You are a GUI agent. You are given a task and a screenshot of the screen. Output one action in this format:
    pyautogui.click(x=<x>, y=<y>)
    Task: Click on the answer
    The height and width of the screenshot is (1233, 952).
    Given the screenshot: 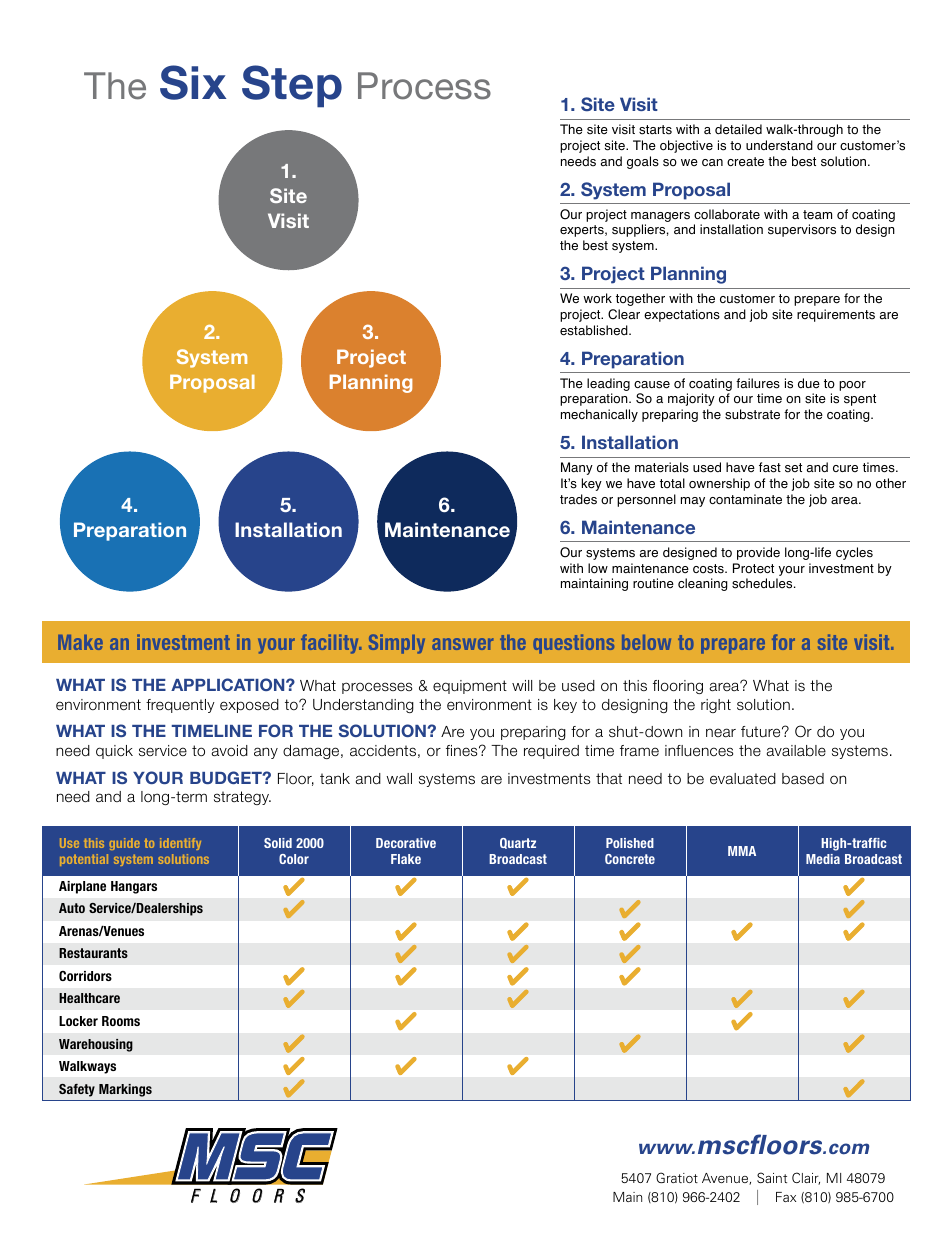 What is the action you would take?
    pyautogui.click(x=462, y=644)
